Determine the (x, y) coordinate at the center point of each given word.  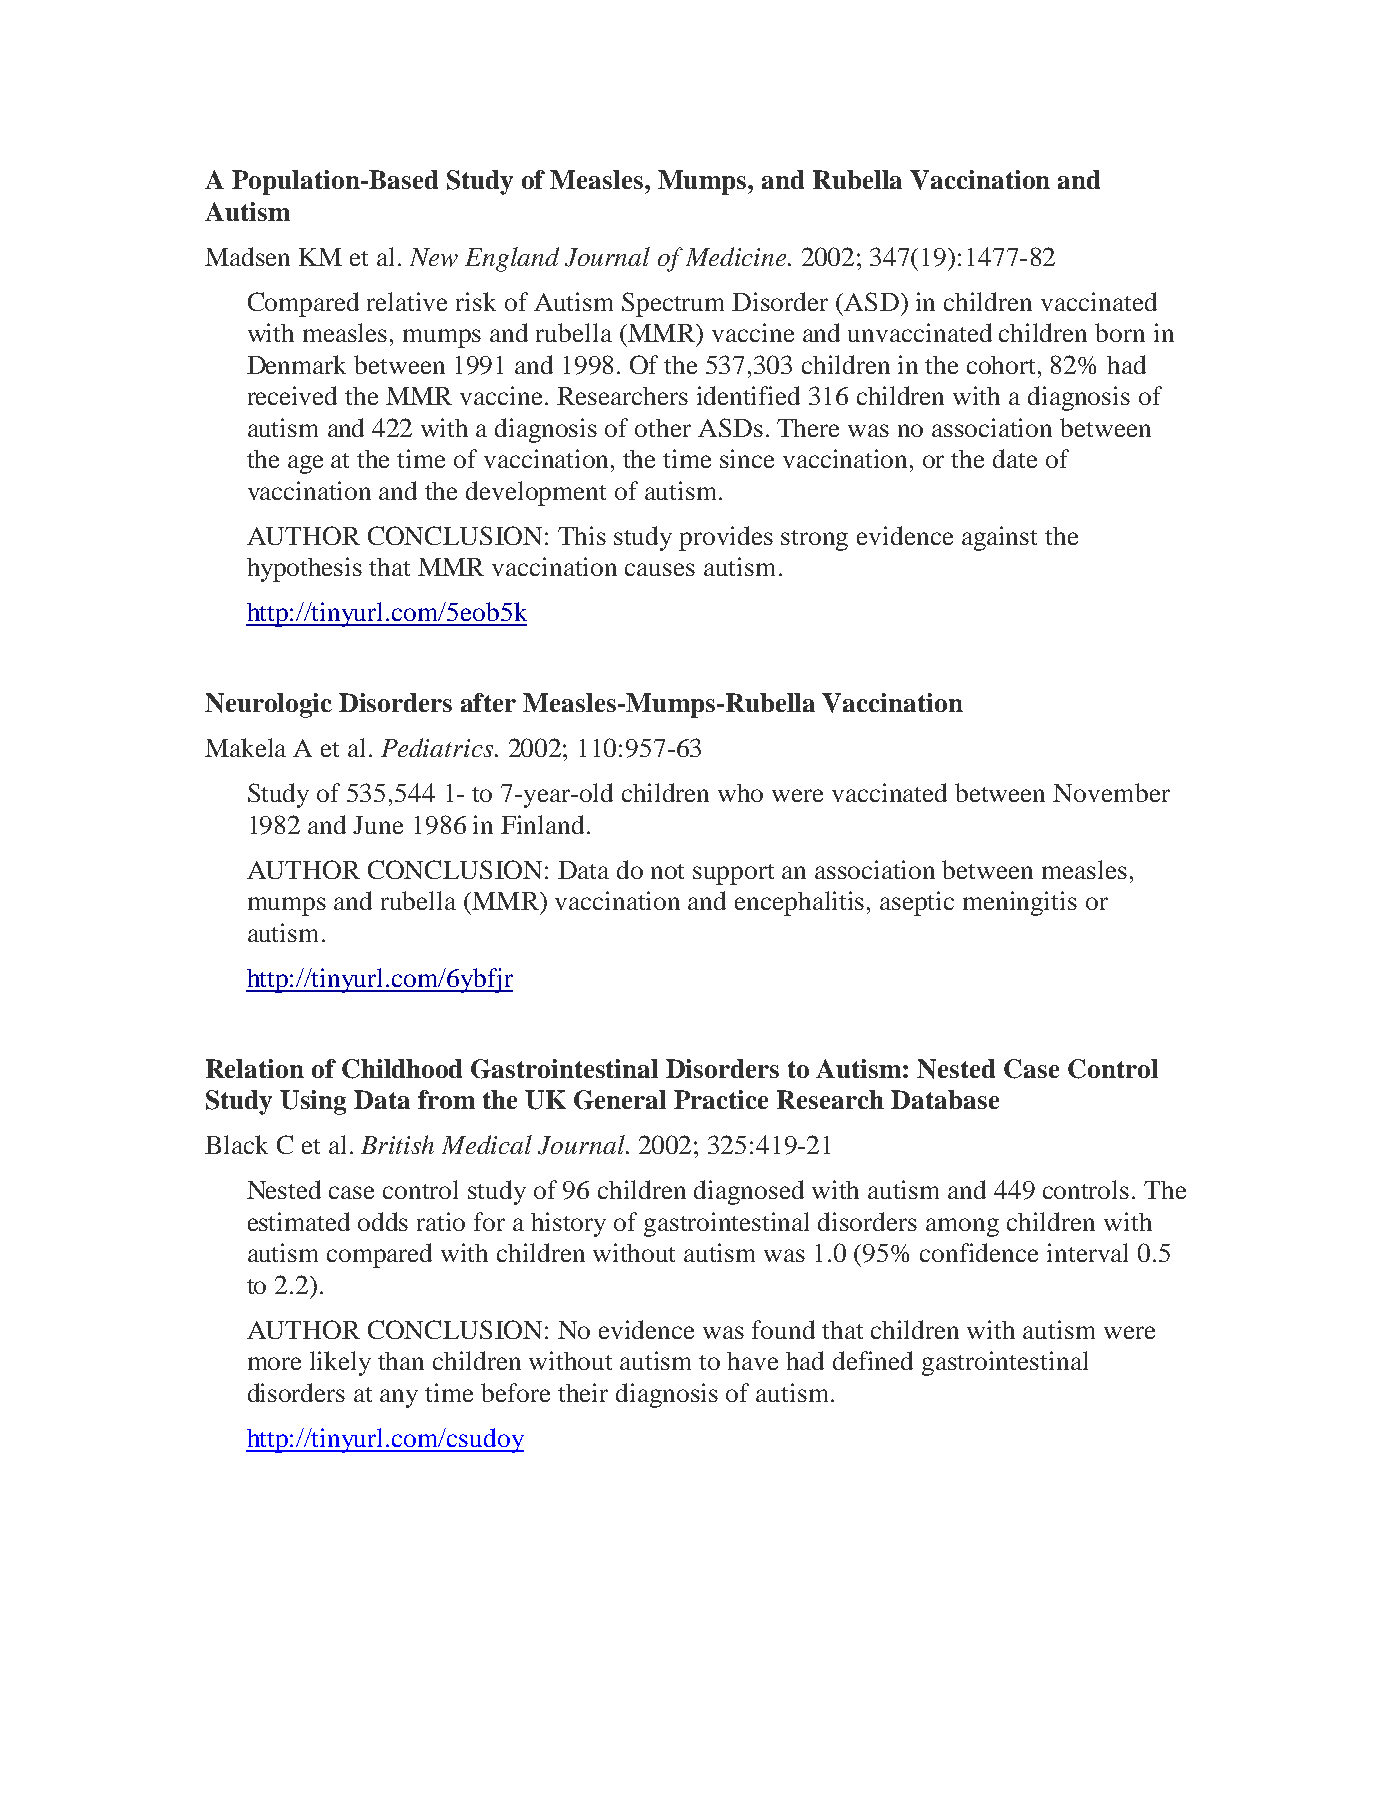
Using (313, 1102)
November (1111, 792)
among (962, 1227)
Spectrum (673, 304)
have (752, 1361)
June (378, 825)
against (999, 538)
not (667, 871)
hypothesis (304, 569)
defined (873, 1360)
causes (660, 569)
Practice (721, 1099)
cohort (1003, 365)
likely (340, 1363)
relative (407, 301)
